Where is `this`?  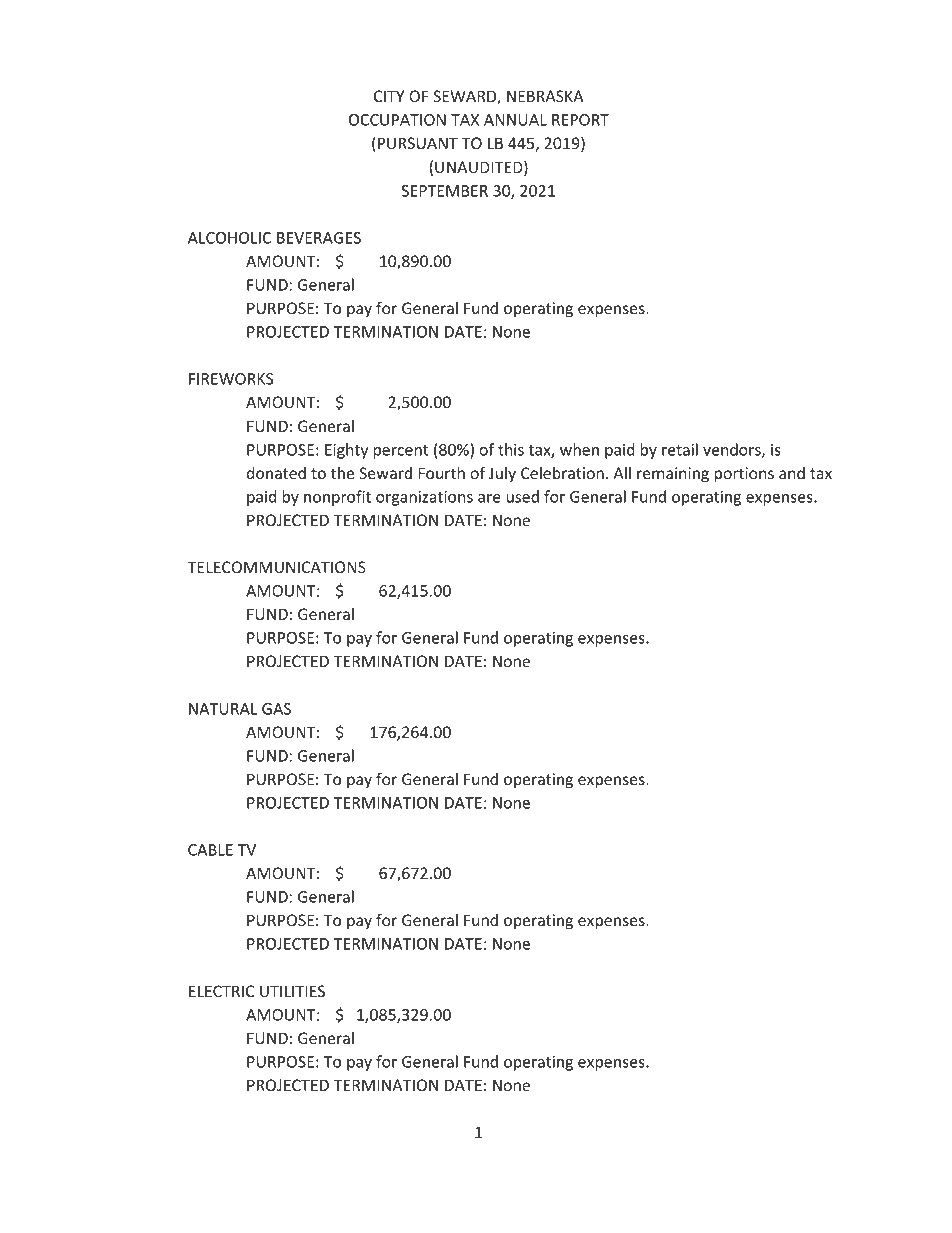 this is located at coordinates (511, 449).
